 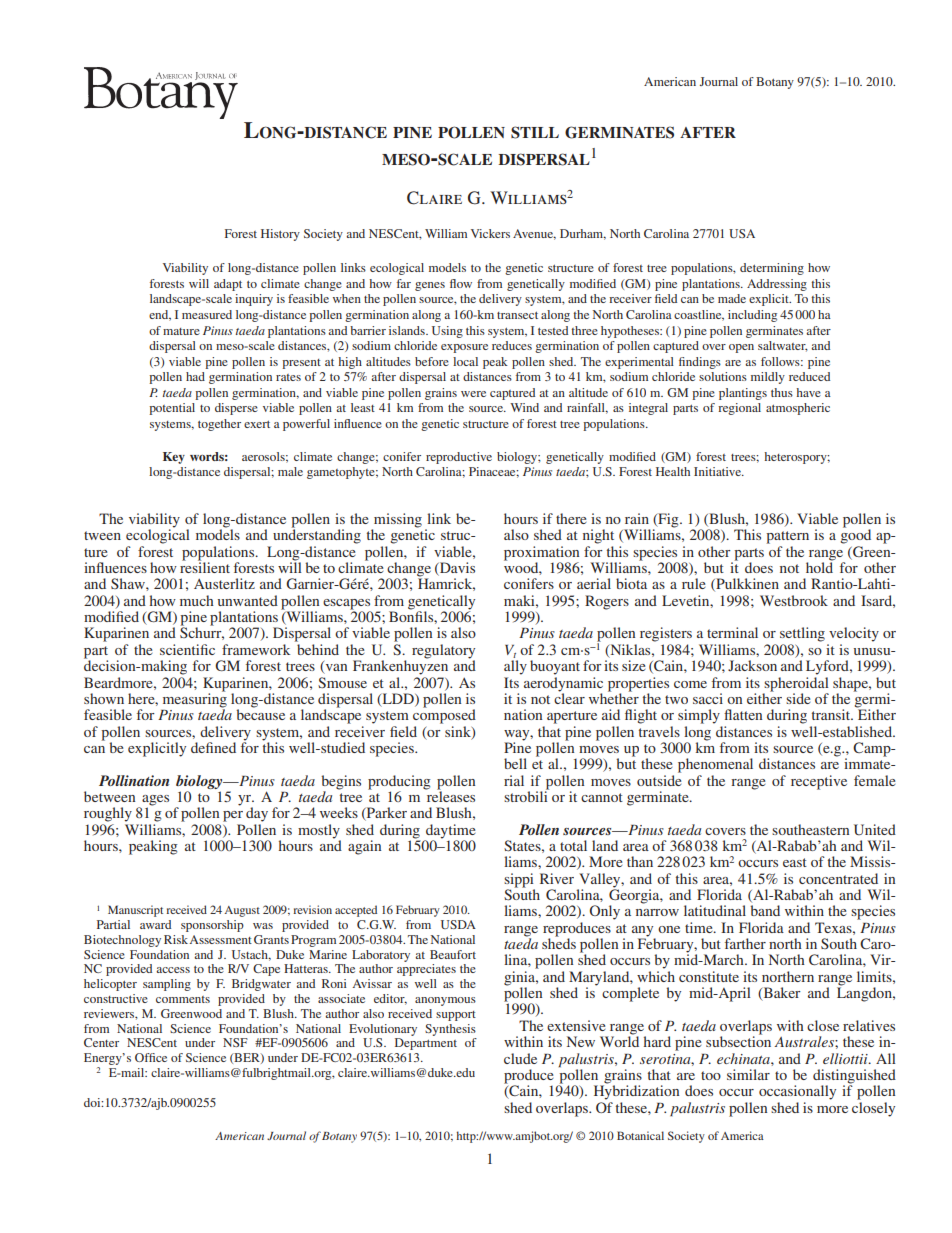 What do you see at coordinates (535, 132) in the screenshot?
I see `STILL` at bounding box center [535, 132].
